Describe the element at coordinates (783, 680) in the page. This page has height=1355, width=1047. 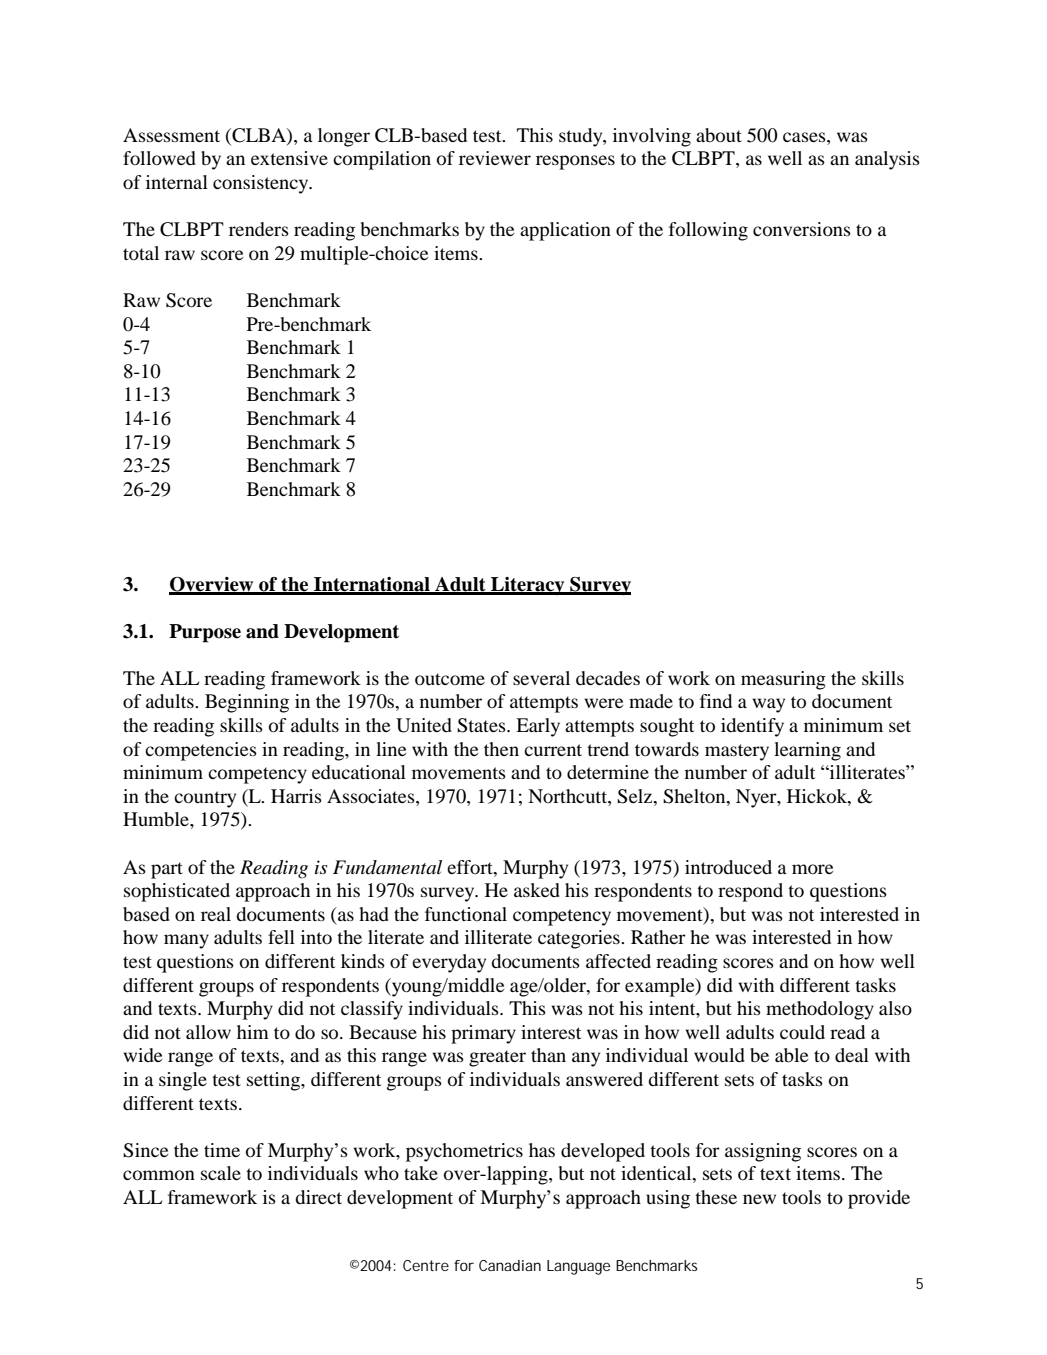
I see `measuring` at that location.
